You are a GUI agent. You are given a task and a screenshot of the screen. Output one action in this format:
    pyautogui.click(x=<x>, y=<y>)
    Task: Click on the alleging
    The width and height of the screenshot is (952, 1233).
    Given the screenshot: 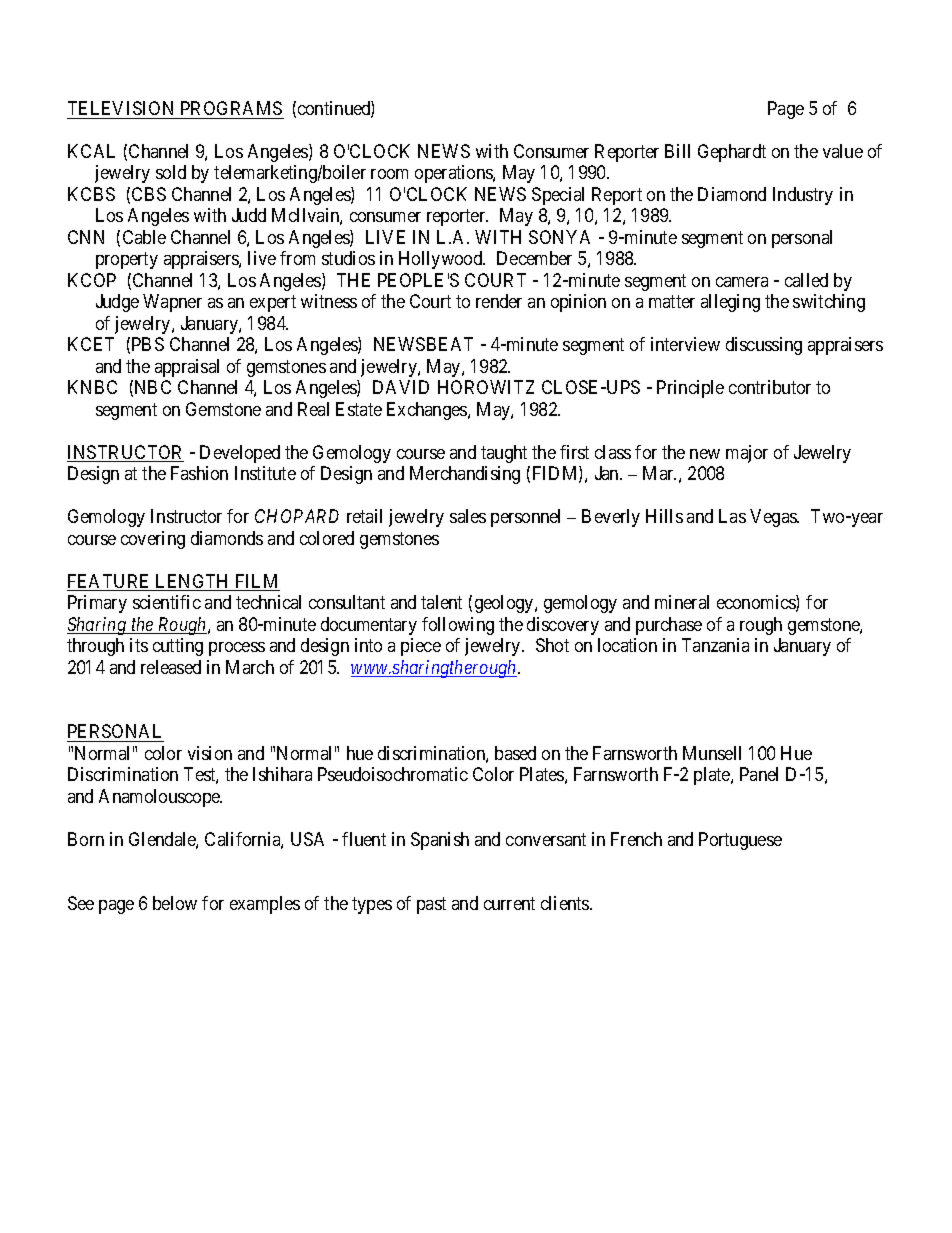 What is the action you would take?
    pyautogui.click(x=730, y=303)
